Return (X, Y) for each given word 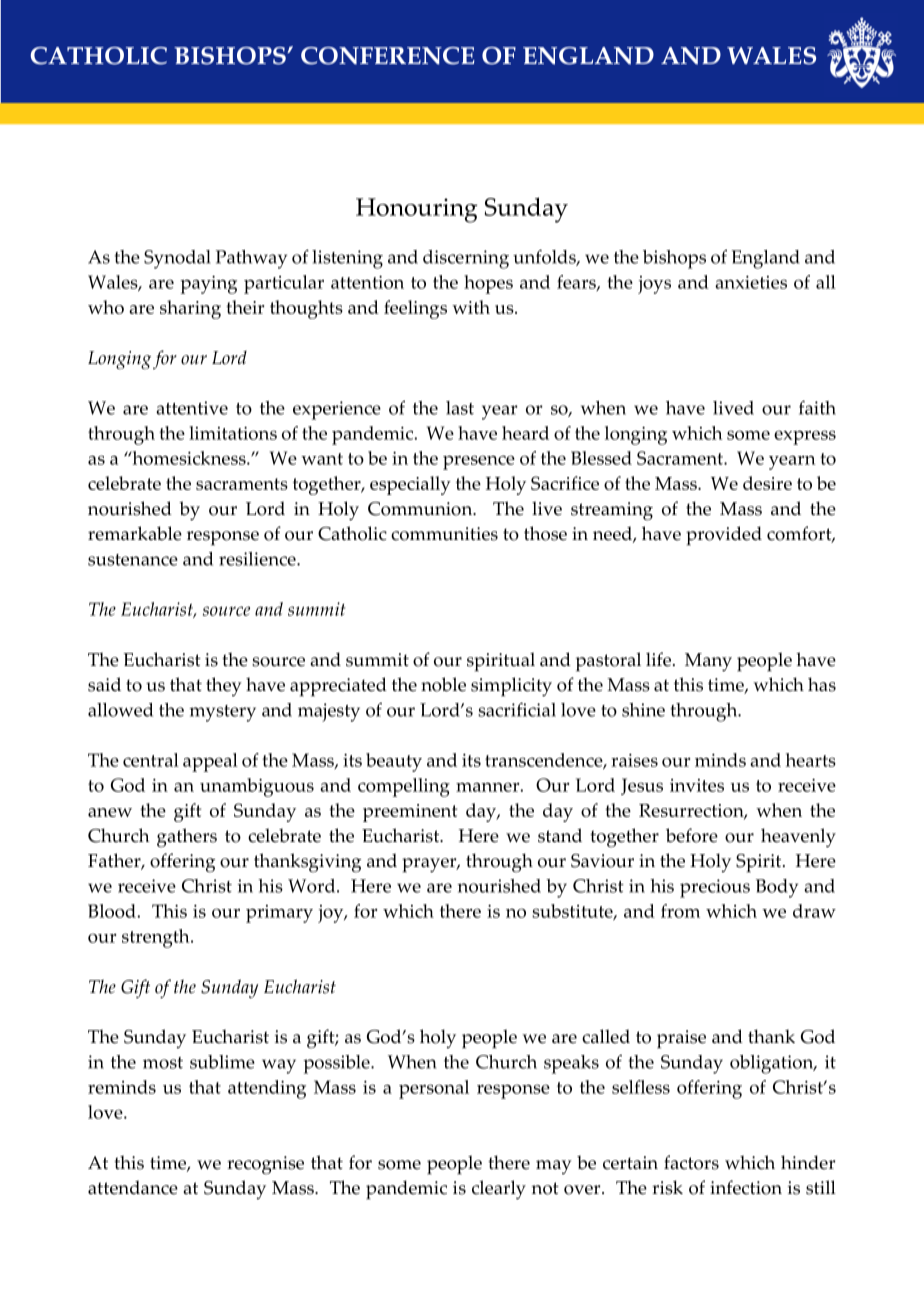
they (224, 686)
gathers (187, 838)
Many (708, 662)
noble (443, 684)
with (471, 307)
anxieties (751, 282)
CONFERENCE (388, 56)
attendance (133, 1187)
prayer (430, 865)
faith (817, 407)
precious (715, 888)
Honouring (416, 210)
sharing (190, 309)
